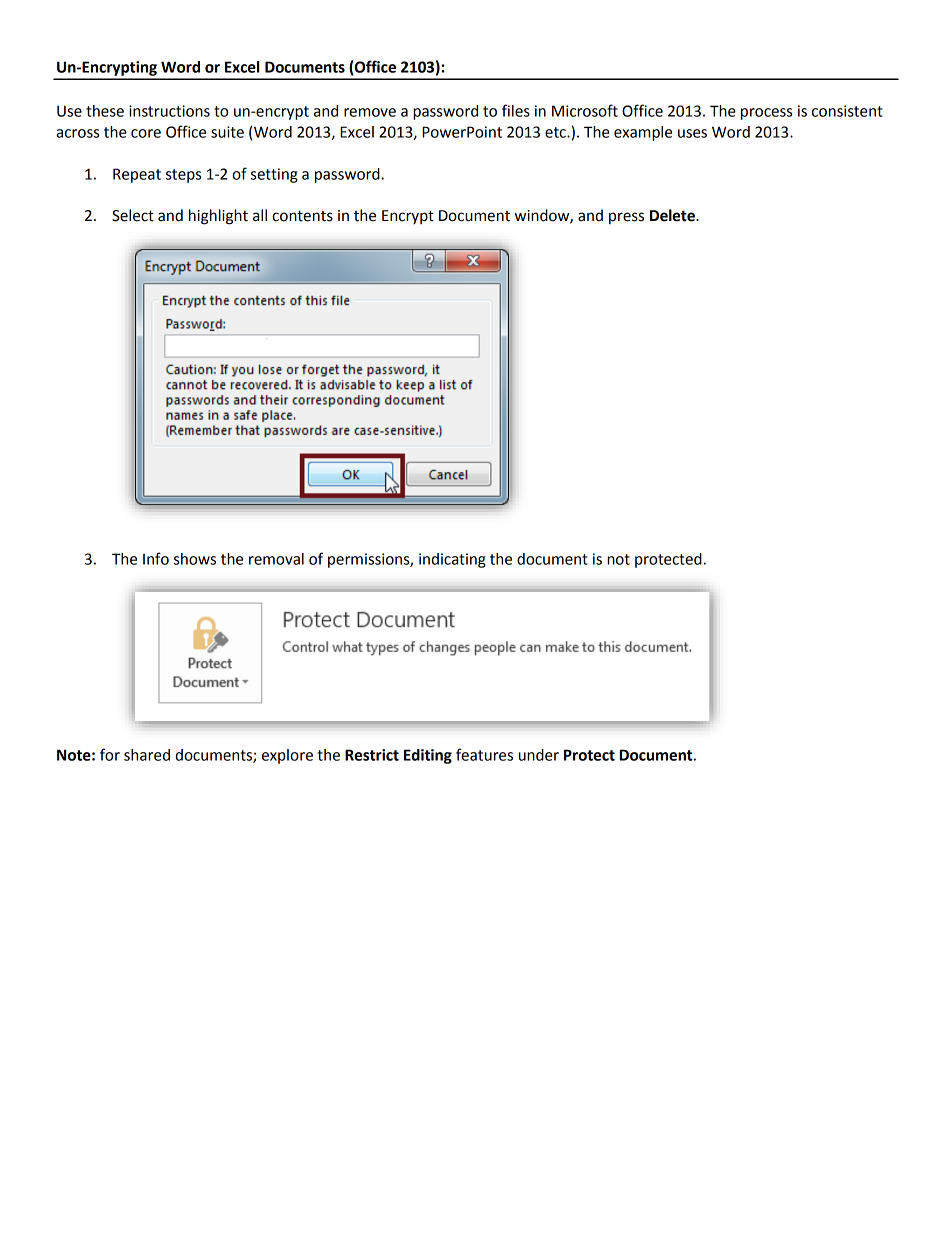 This document has width=952, height=1233. What do you see at coordinates (452, 560) in the document?
I see `indicating` at bounding box center [452, 560].
